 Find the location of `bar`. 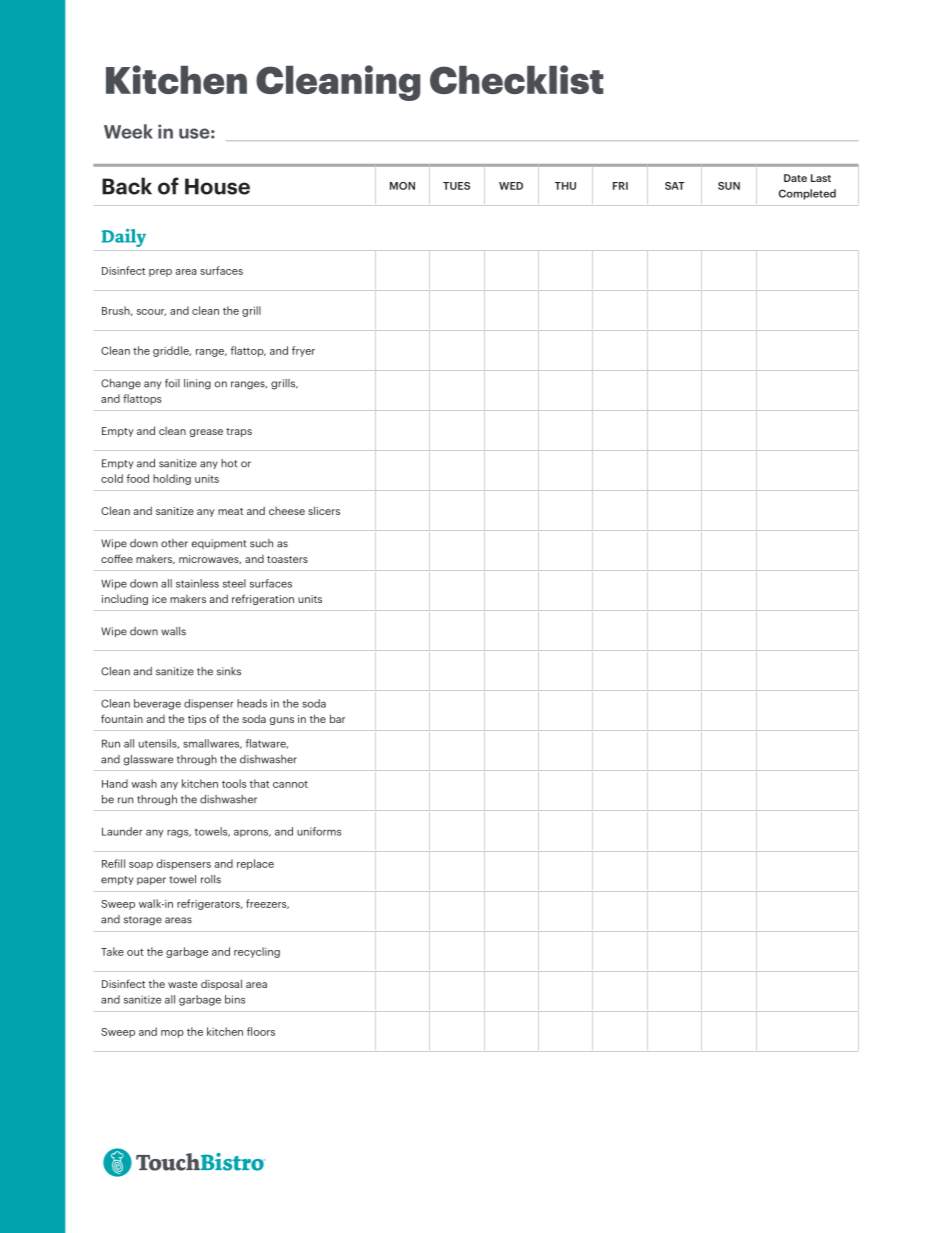

bar is located at coordinates (337, 718).
